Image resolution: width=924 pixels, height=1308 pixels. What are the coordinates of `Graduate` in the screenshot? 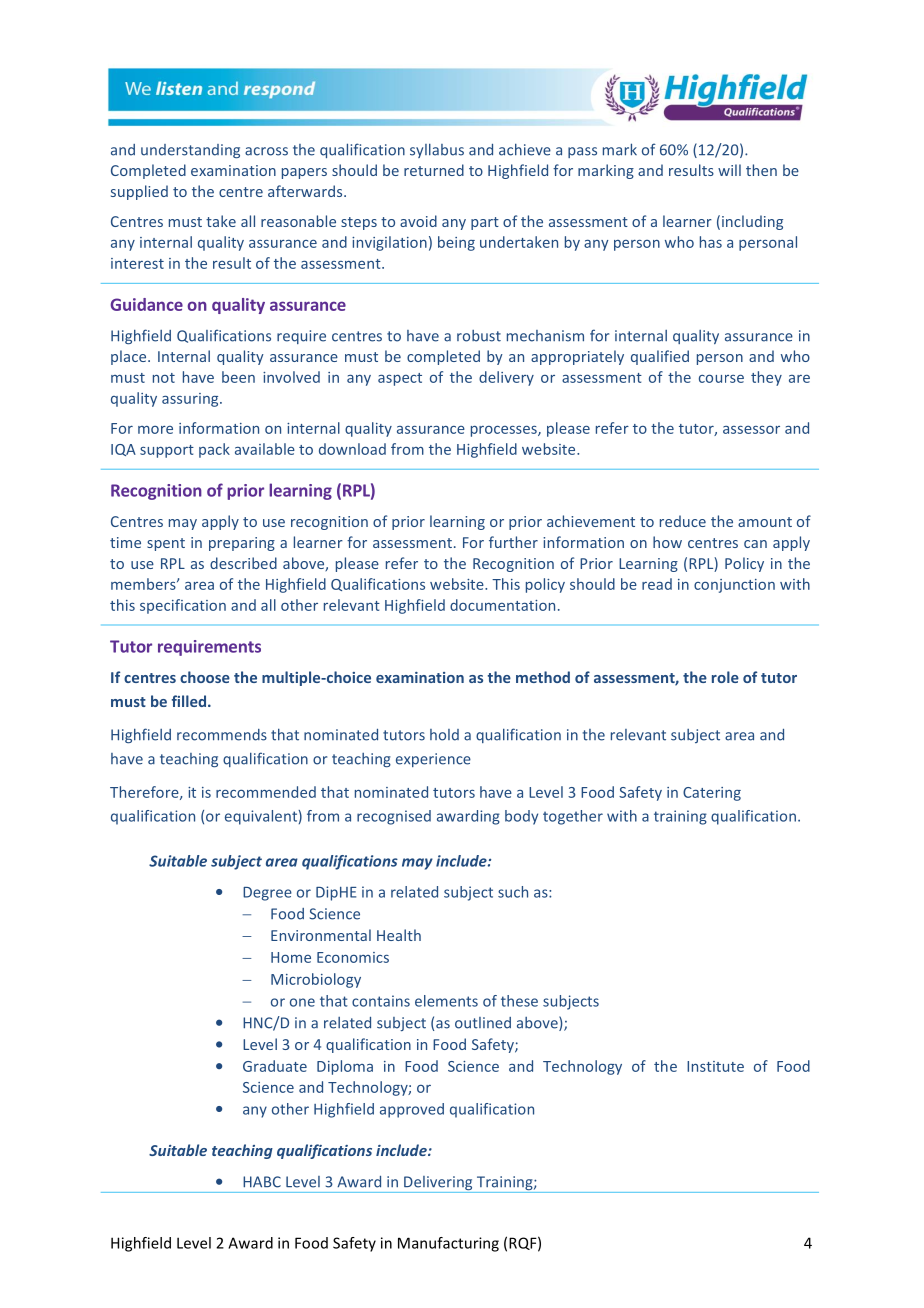 It's located at (275, 1066).
